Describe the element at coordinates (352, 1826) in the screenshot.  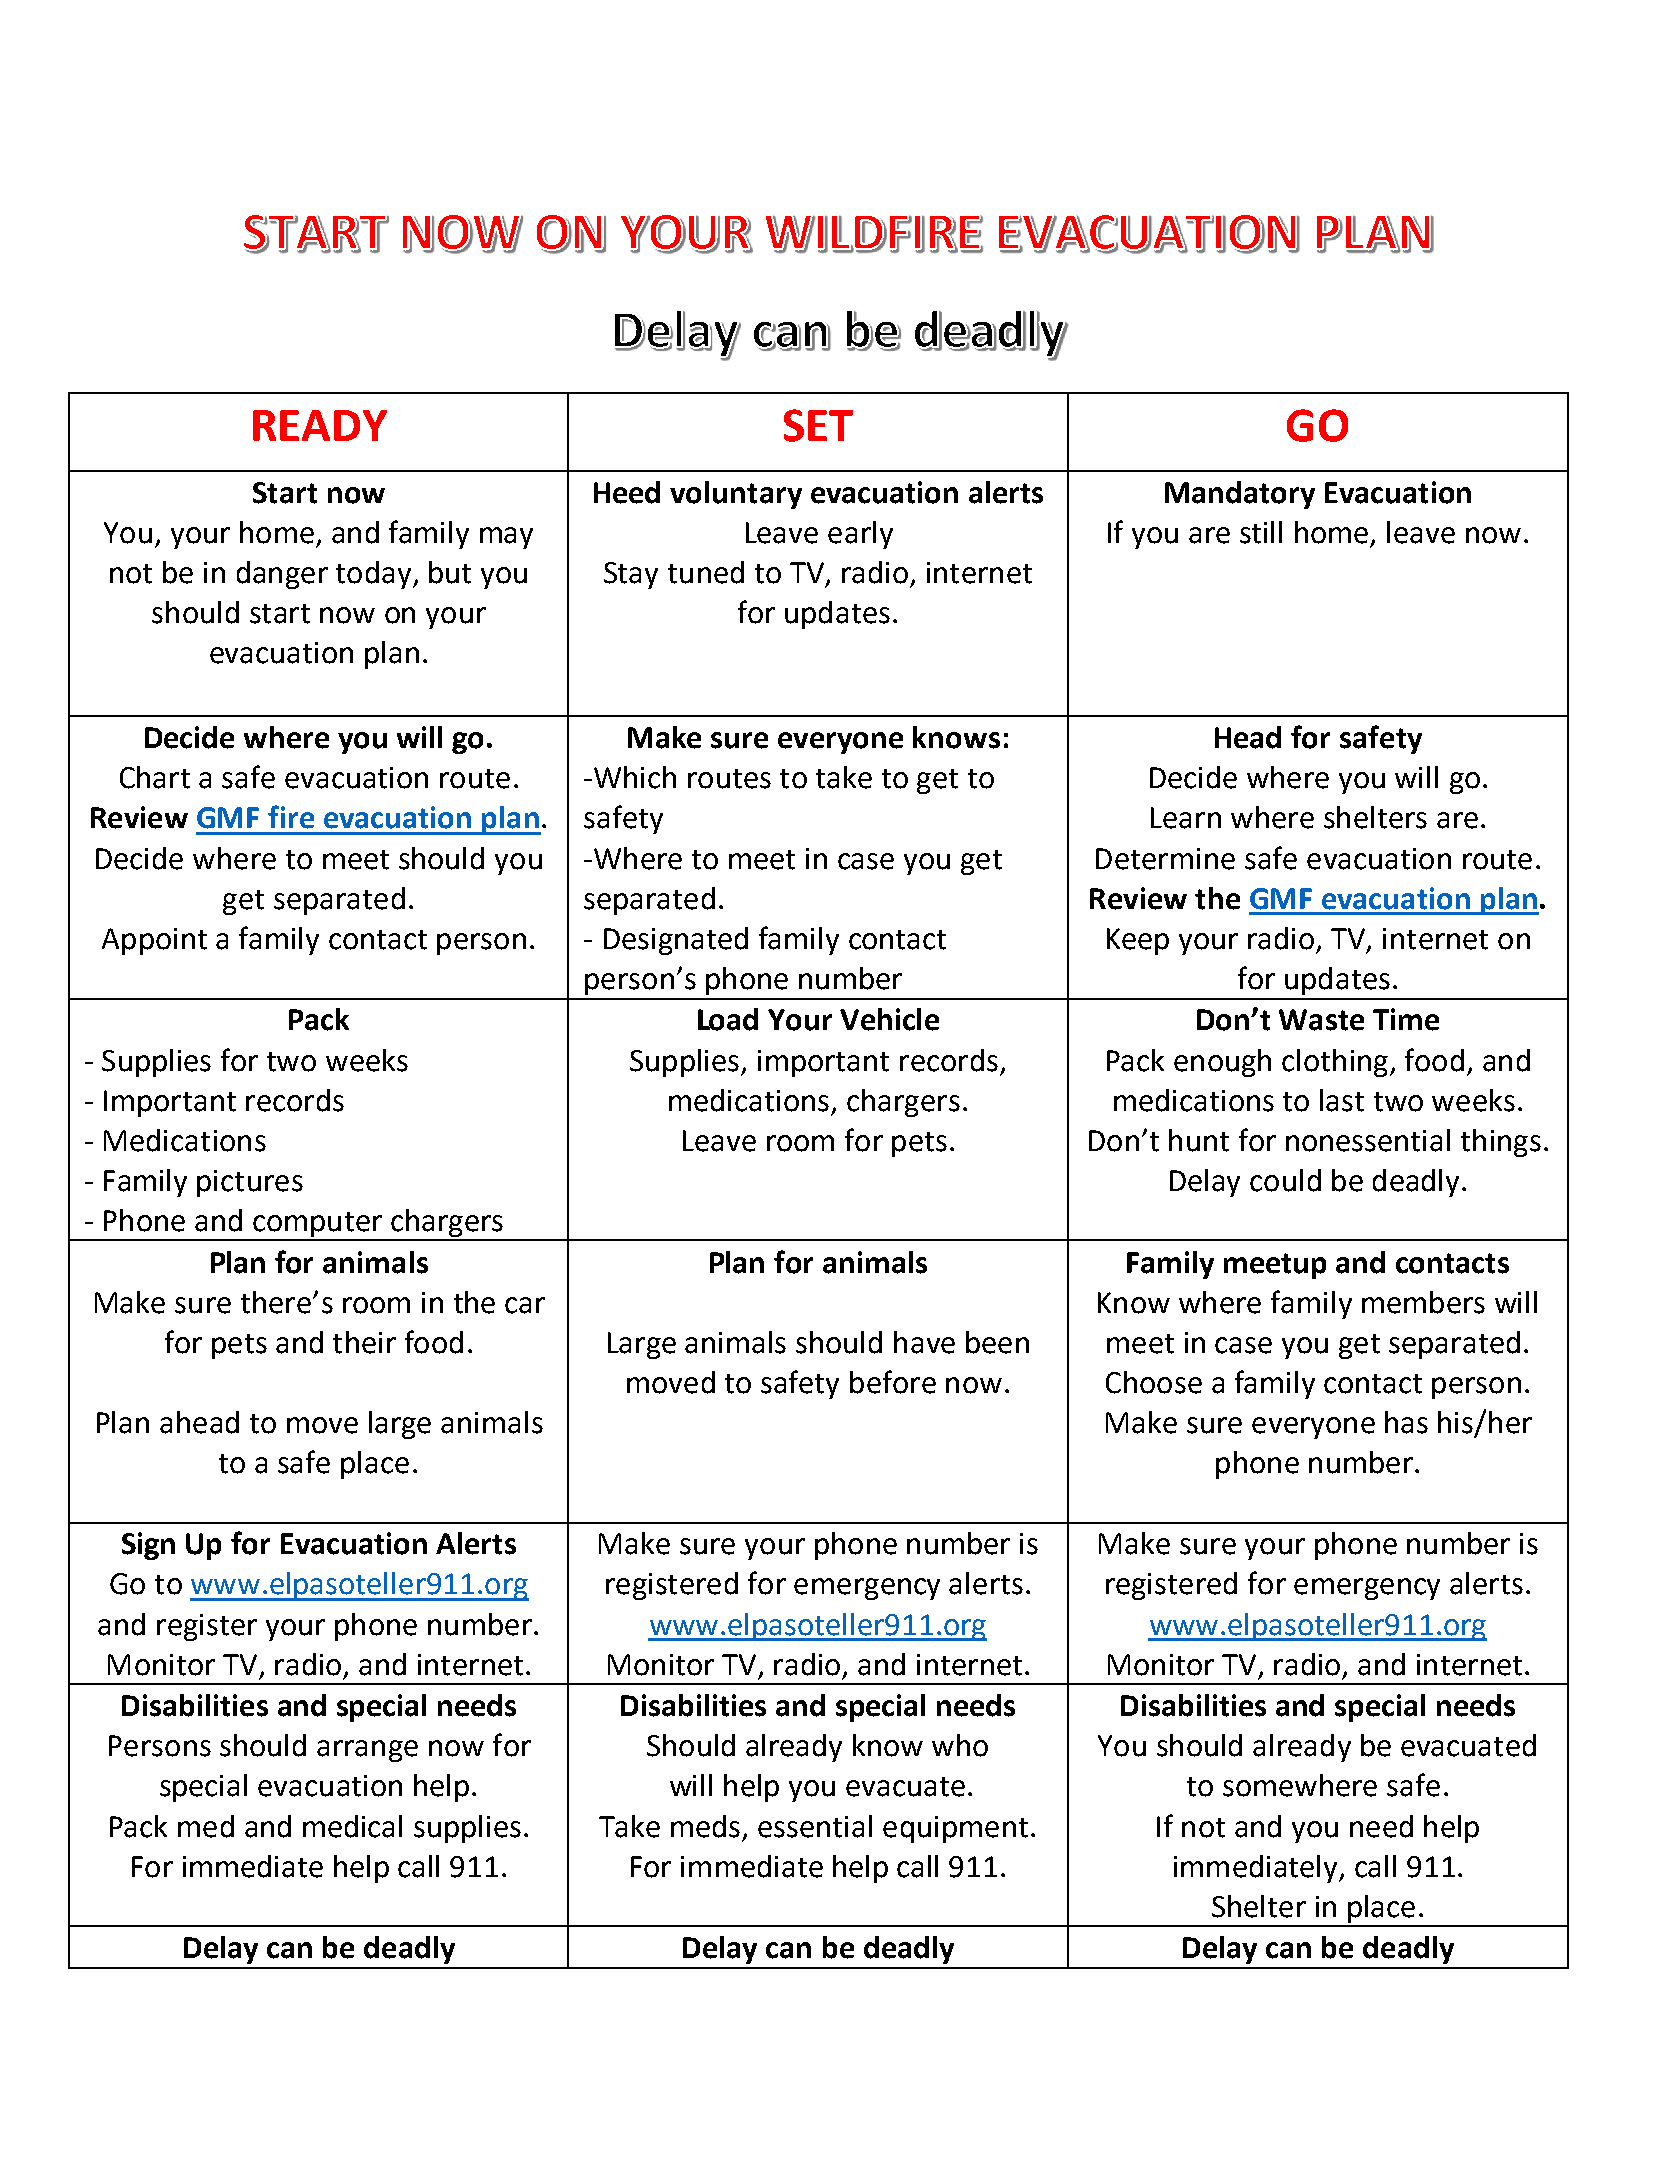
I see `medical` at that location.
